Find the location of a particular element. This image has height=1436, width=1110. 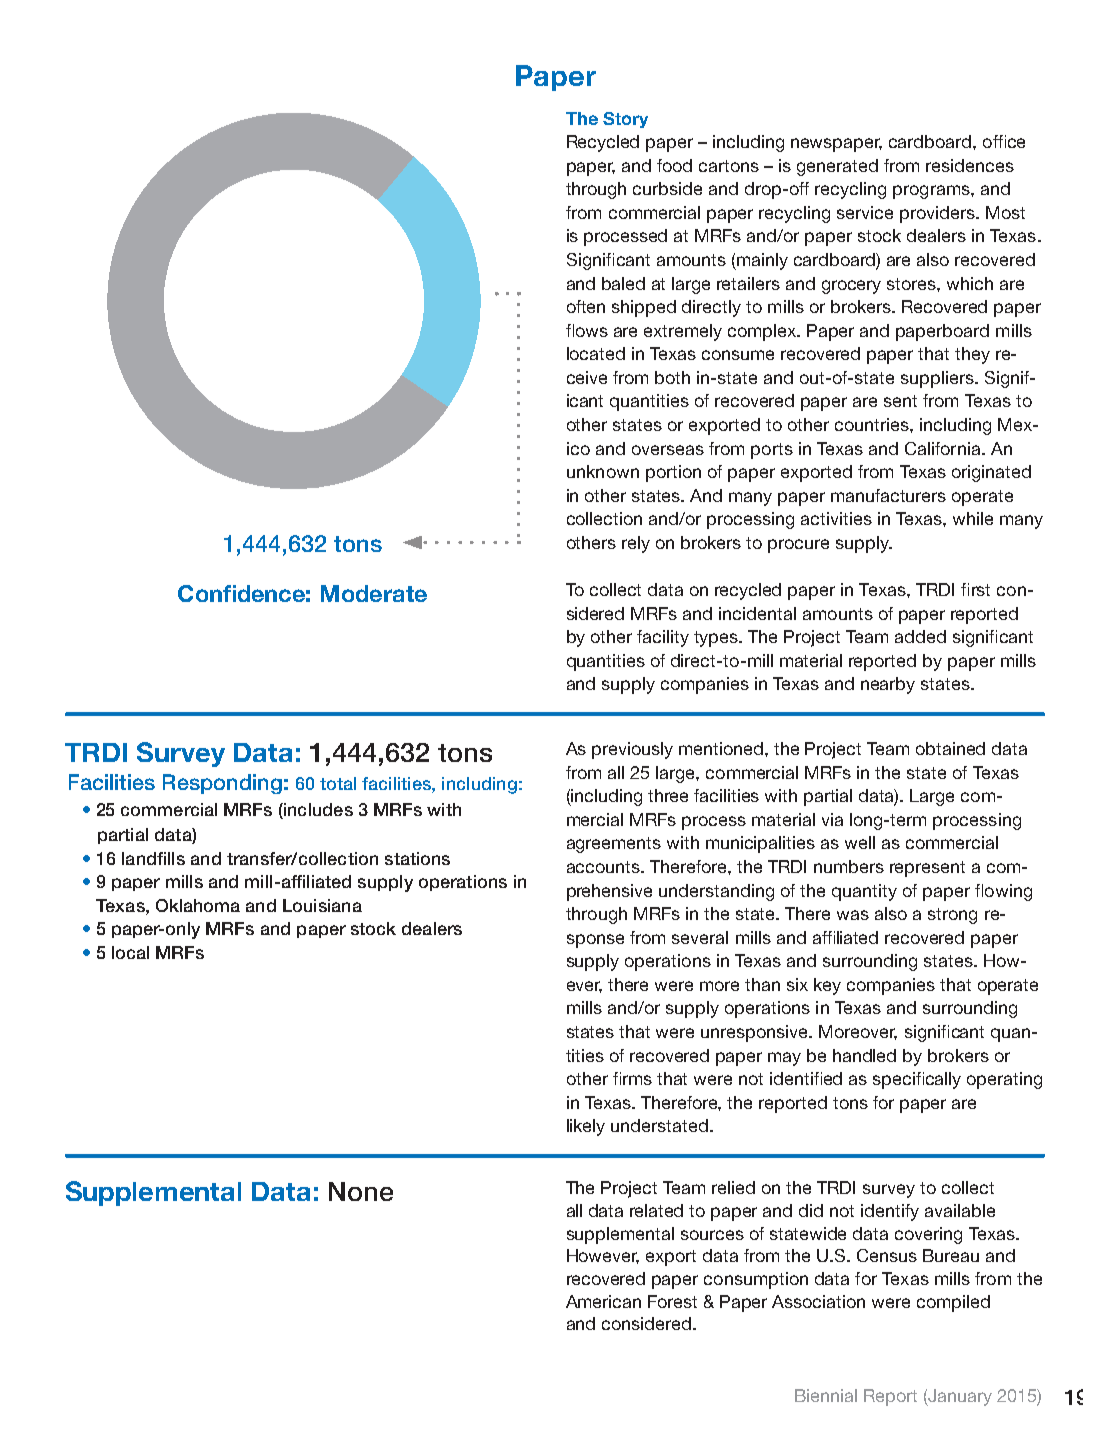

None is located at coordinates (361, 1191).
